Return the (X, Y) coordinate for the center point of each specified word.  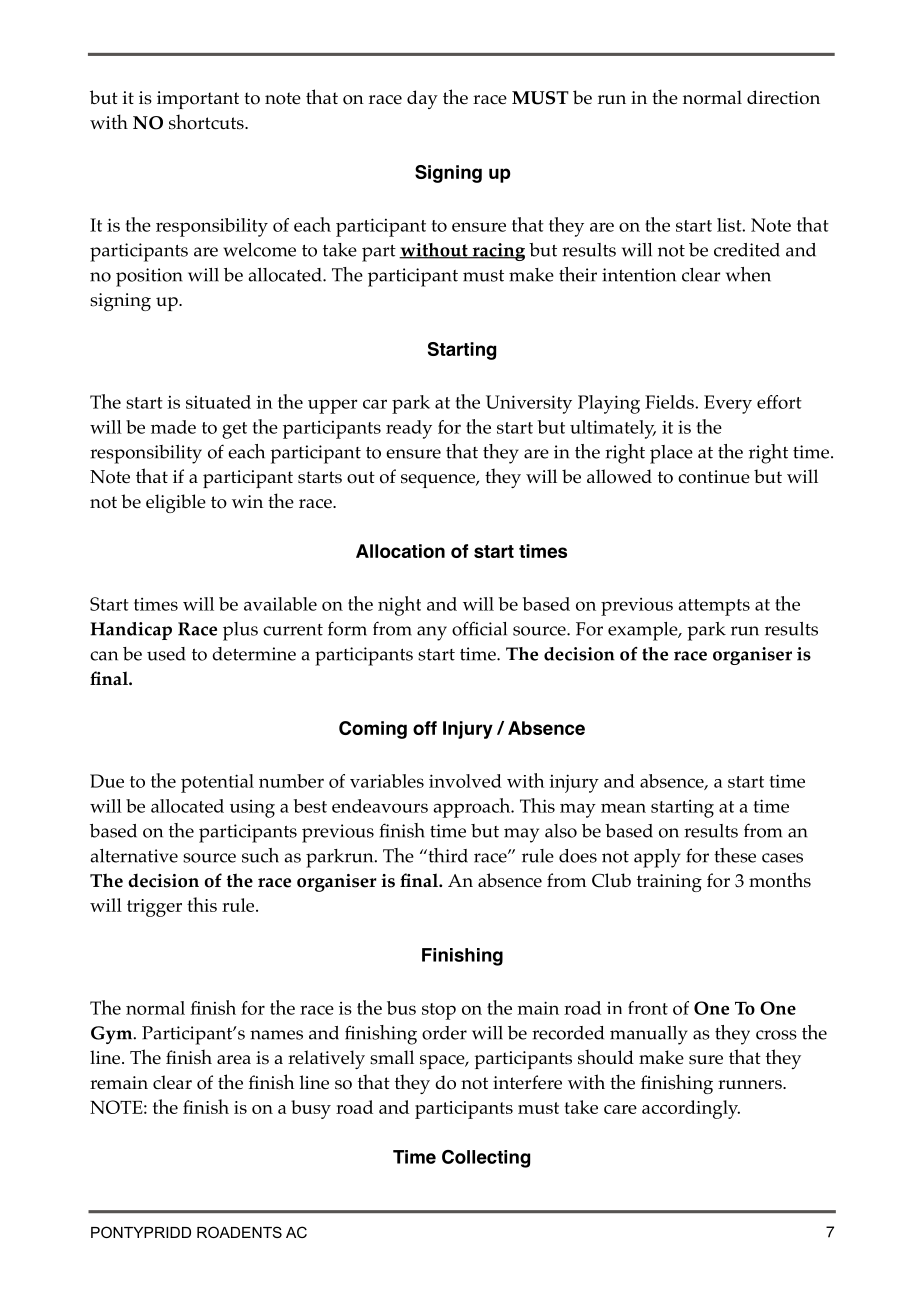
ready (409, 429)
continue (714, 477)
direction (783, 97)
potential (217, 783)
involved (465, 781)
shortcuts (207, 122)
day (422, 99)
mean (623, 808)
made (173, 427)
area (234, 1059)
